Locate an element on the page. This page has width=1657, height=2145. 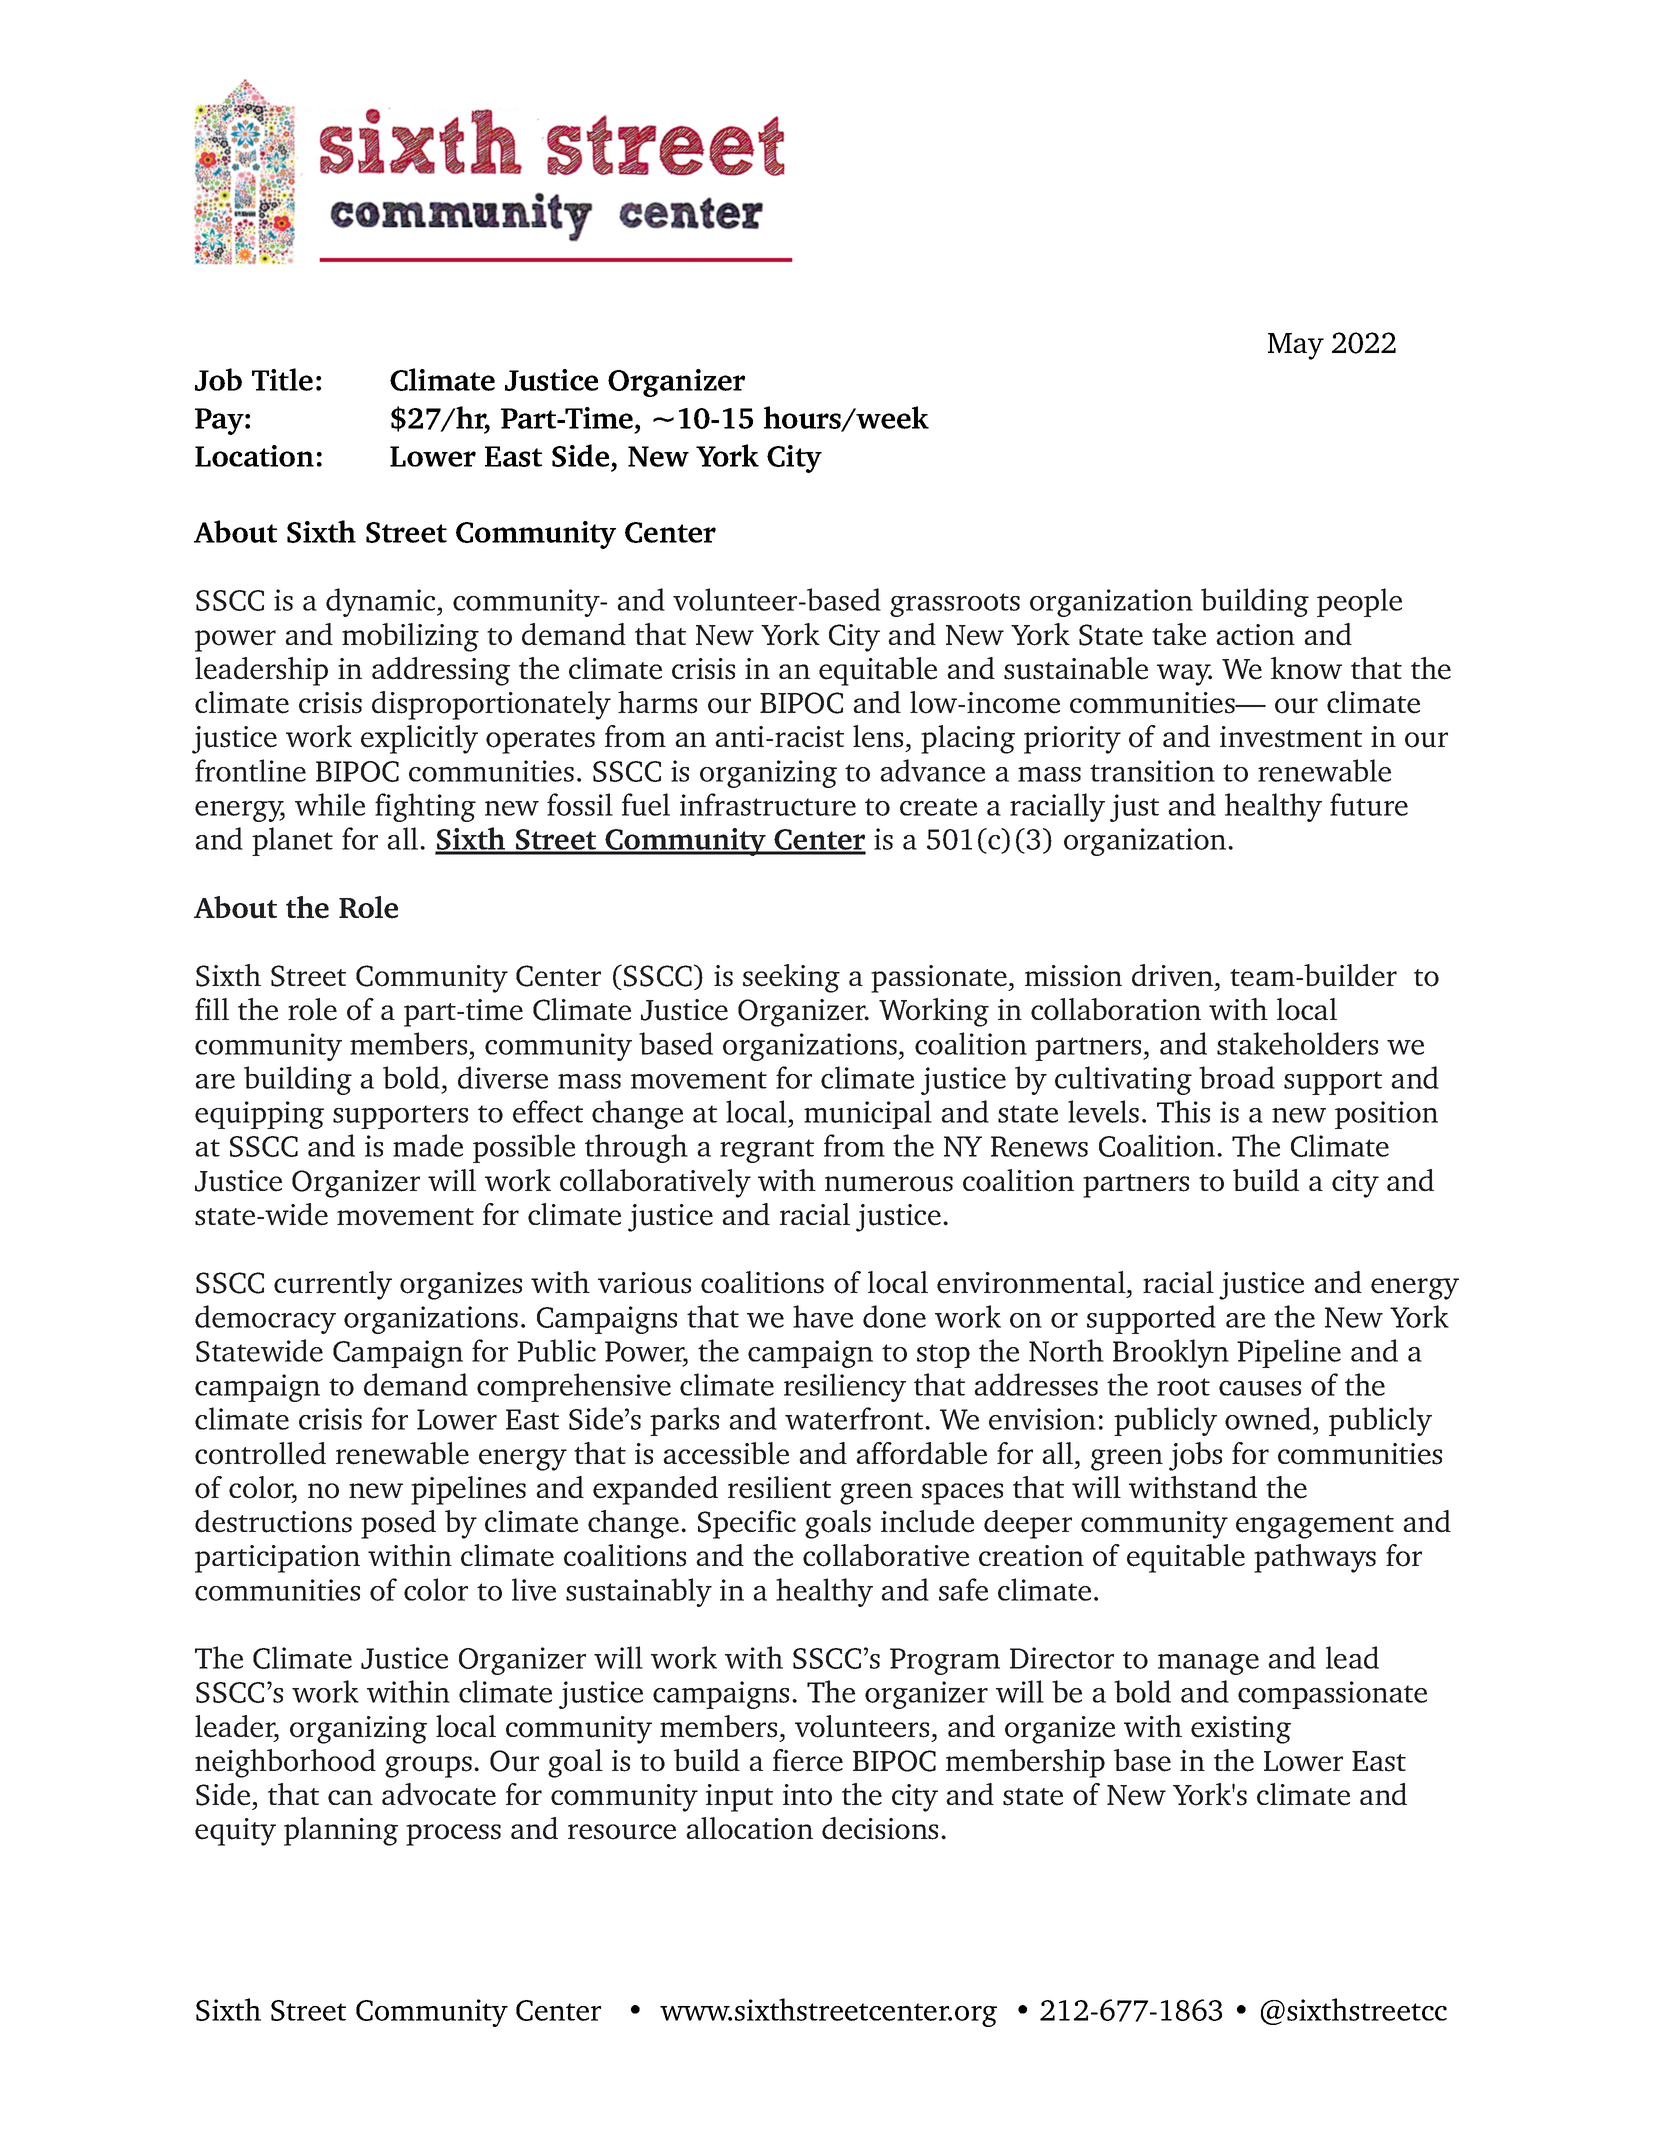
May is located at coordinates (1296, 346).
